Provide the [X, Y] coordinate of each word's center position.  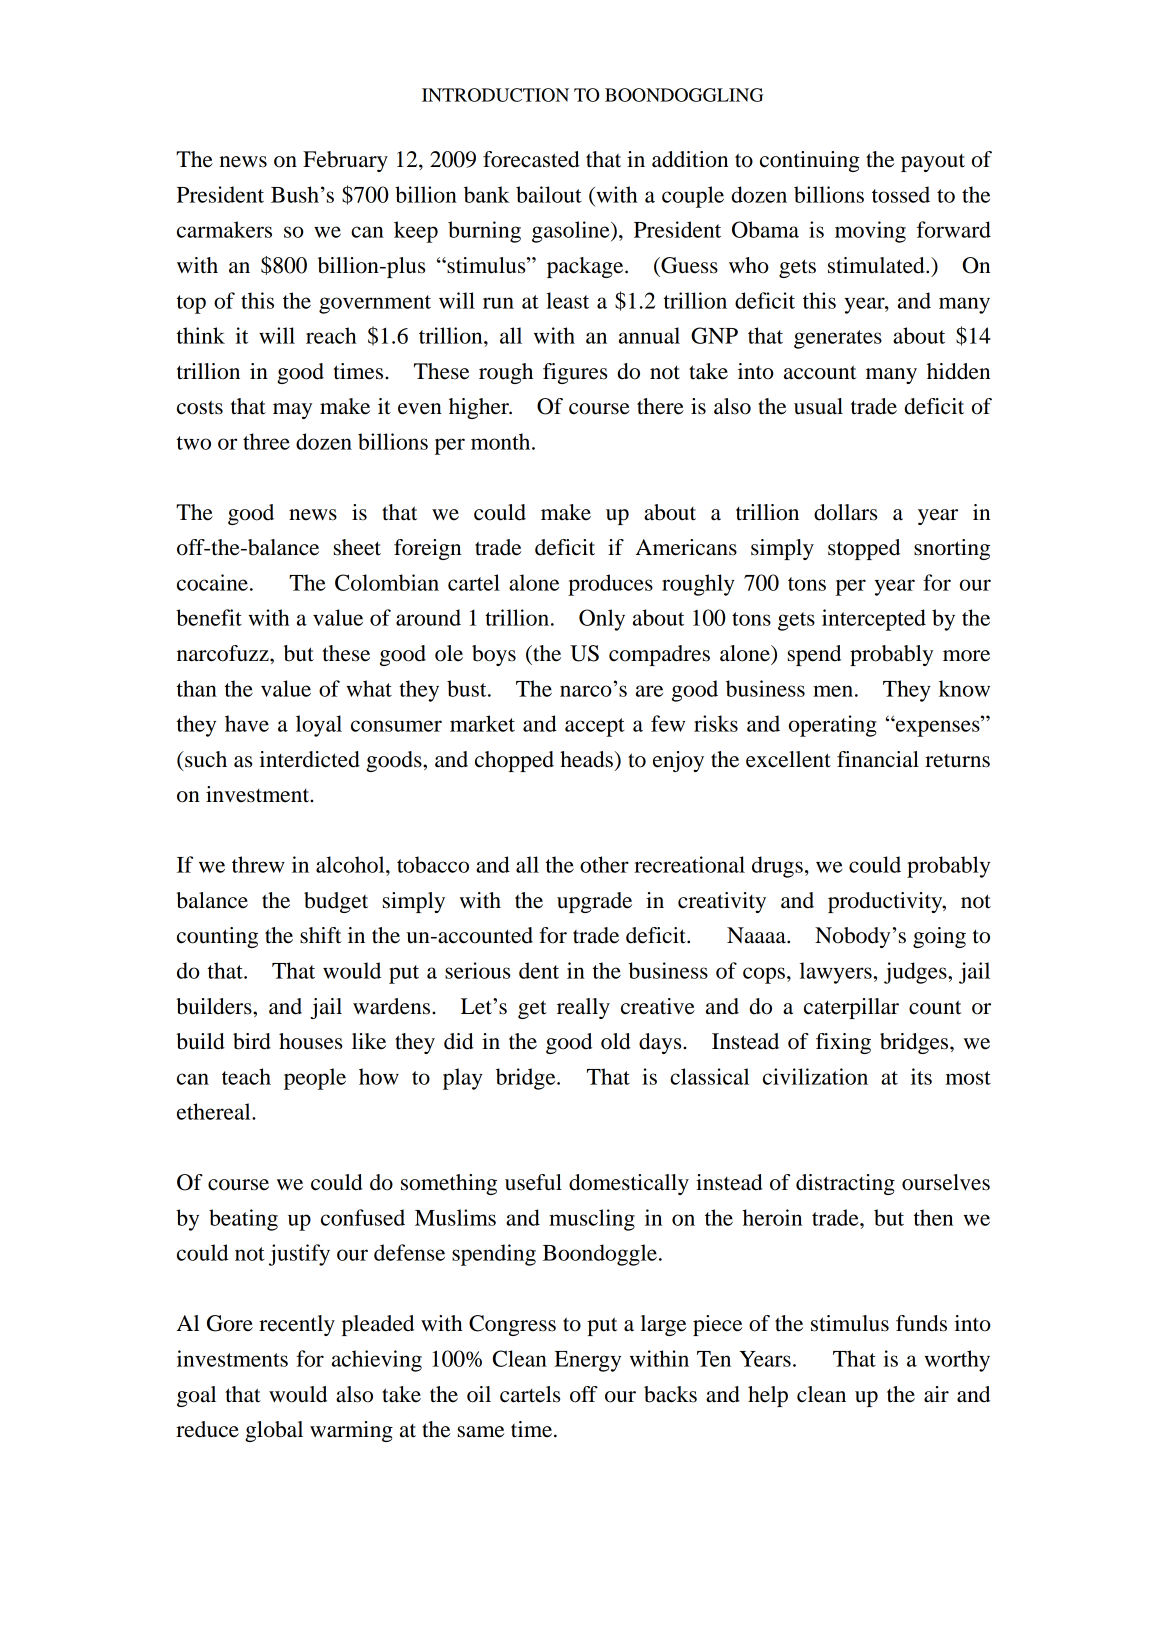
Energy [588, 1361]
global [274, 1431]
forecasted [531, 159]
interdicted [309, 759]
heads [587, 759]
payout [933, 163]
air [936, 1394]
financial [878, 759]
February [345, 161]
